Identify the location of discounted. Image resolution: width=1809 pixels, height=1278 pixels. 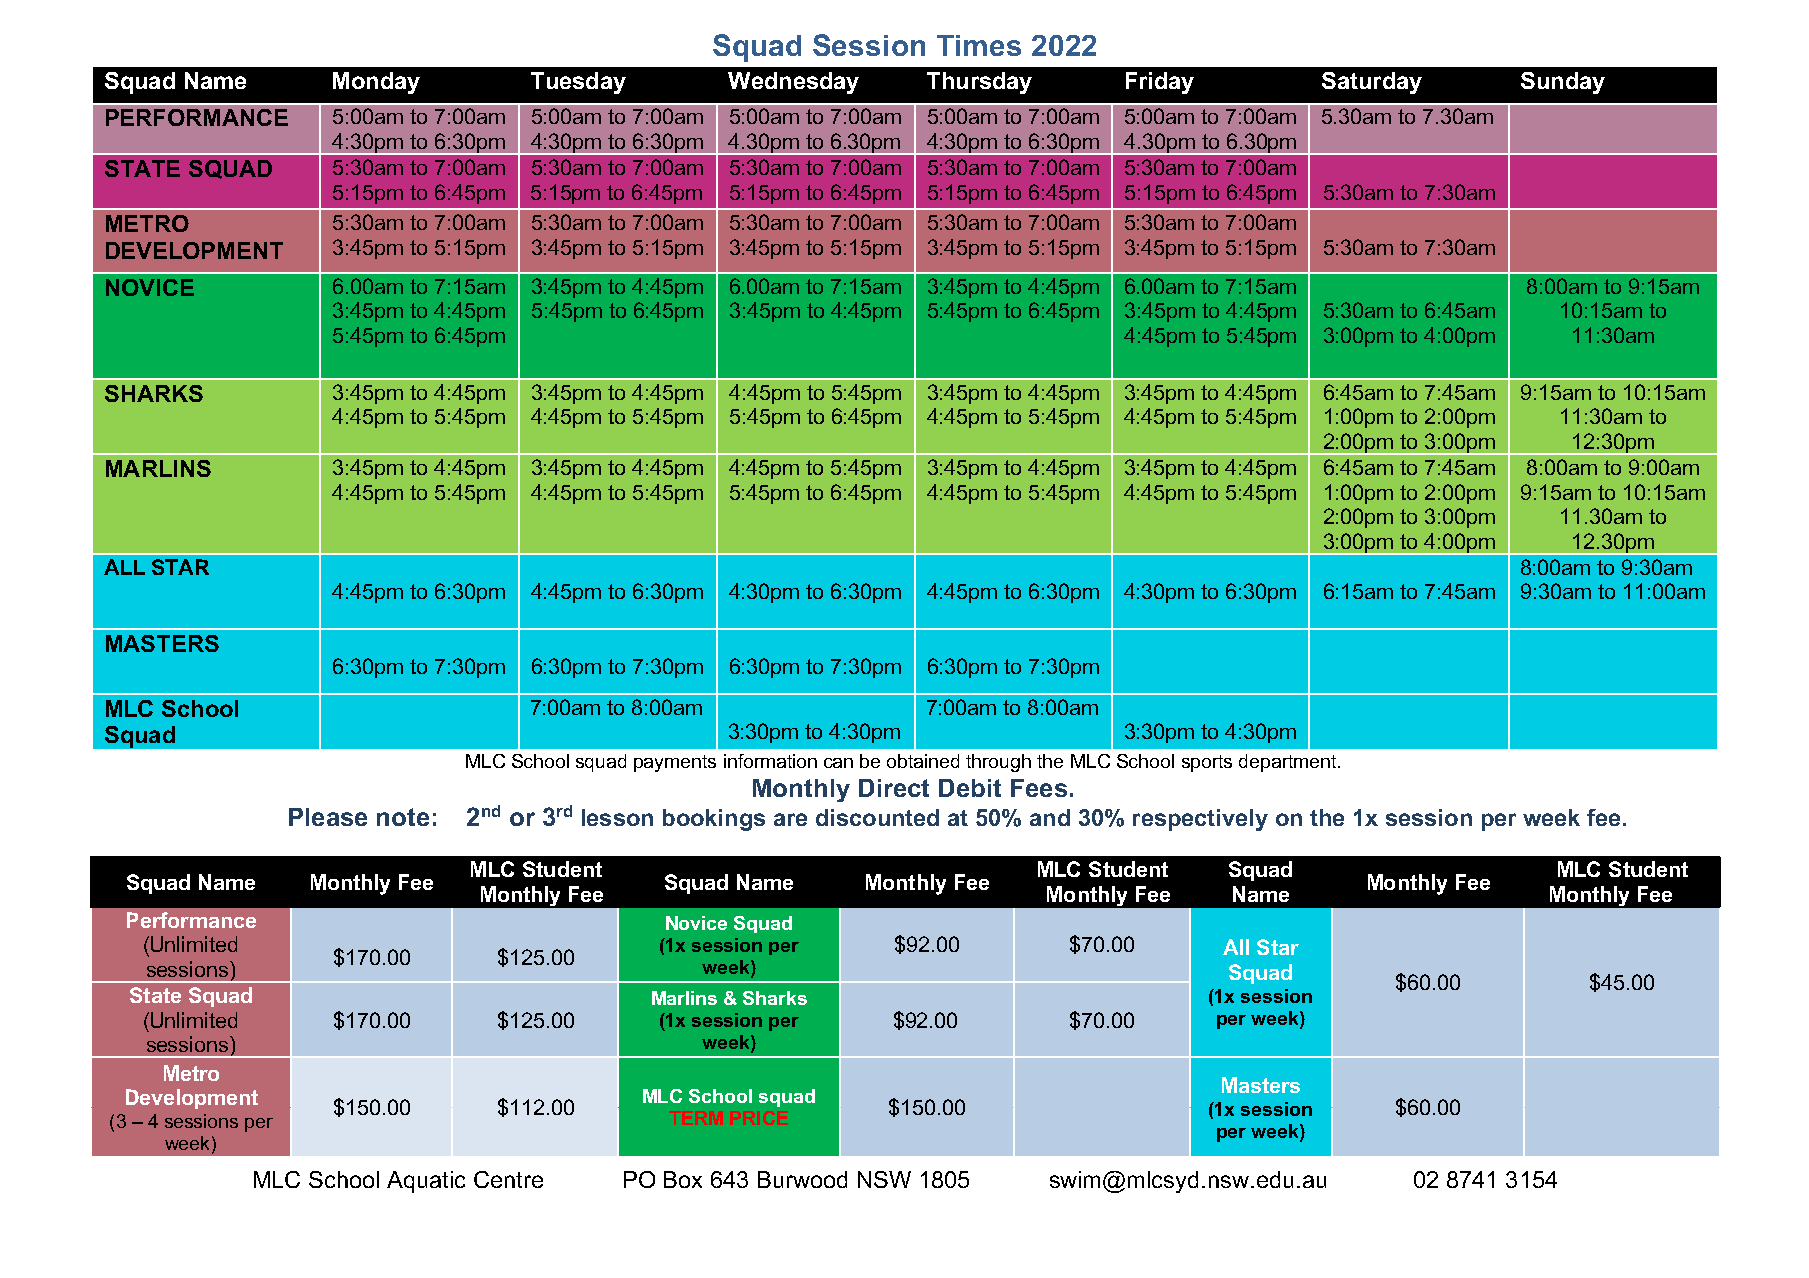
(877, 817).
